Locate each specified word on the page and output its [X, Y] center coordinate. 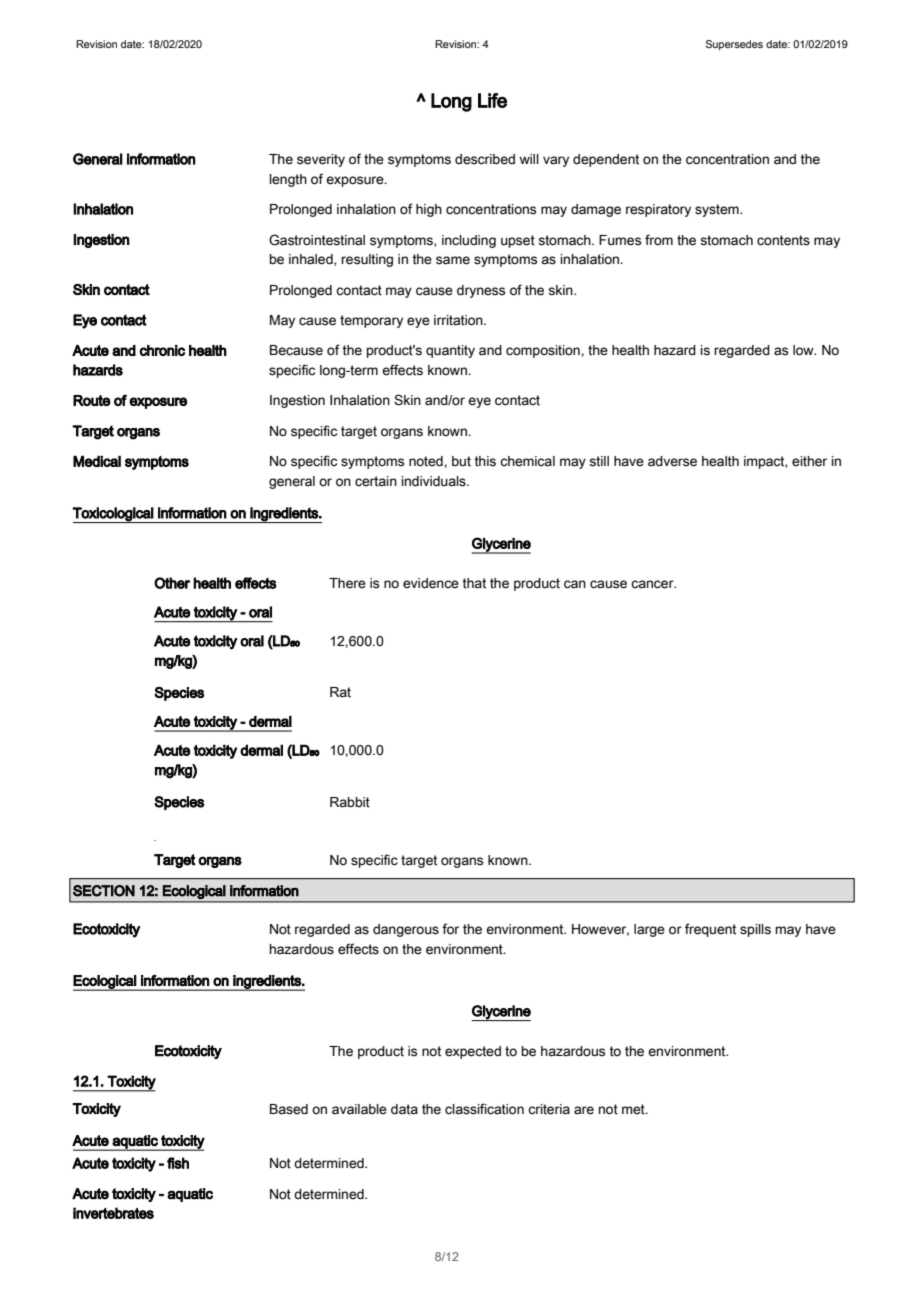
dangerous [406, 930]
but [461, 461]
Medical [97, 461]
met [634, 1109]
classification [484, 1109]
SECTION [104, 891]
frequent [710, 930]
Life [492, 100]
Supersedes [734, 45]
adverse [672, 461]
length [288, 180]
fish [178, 1163]
